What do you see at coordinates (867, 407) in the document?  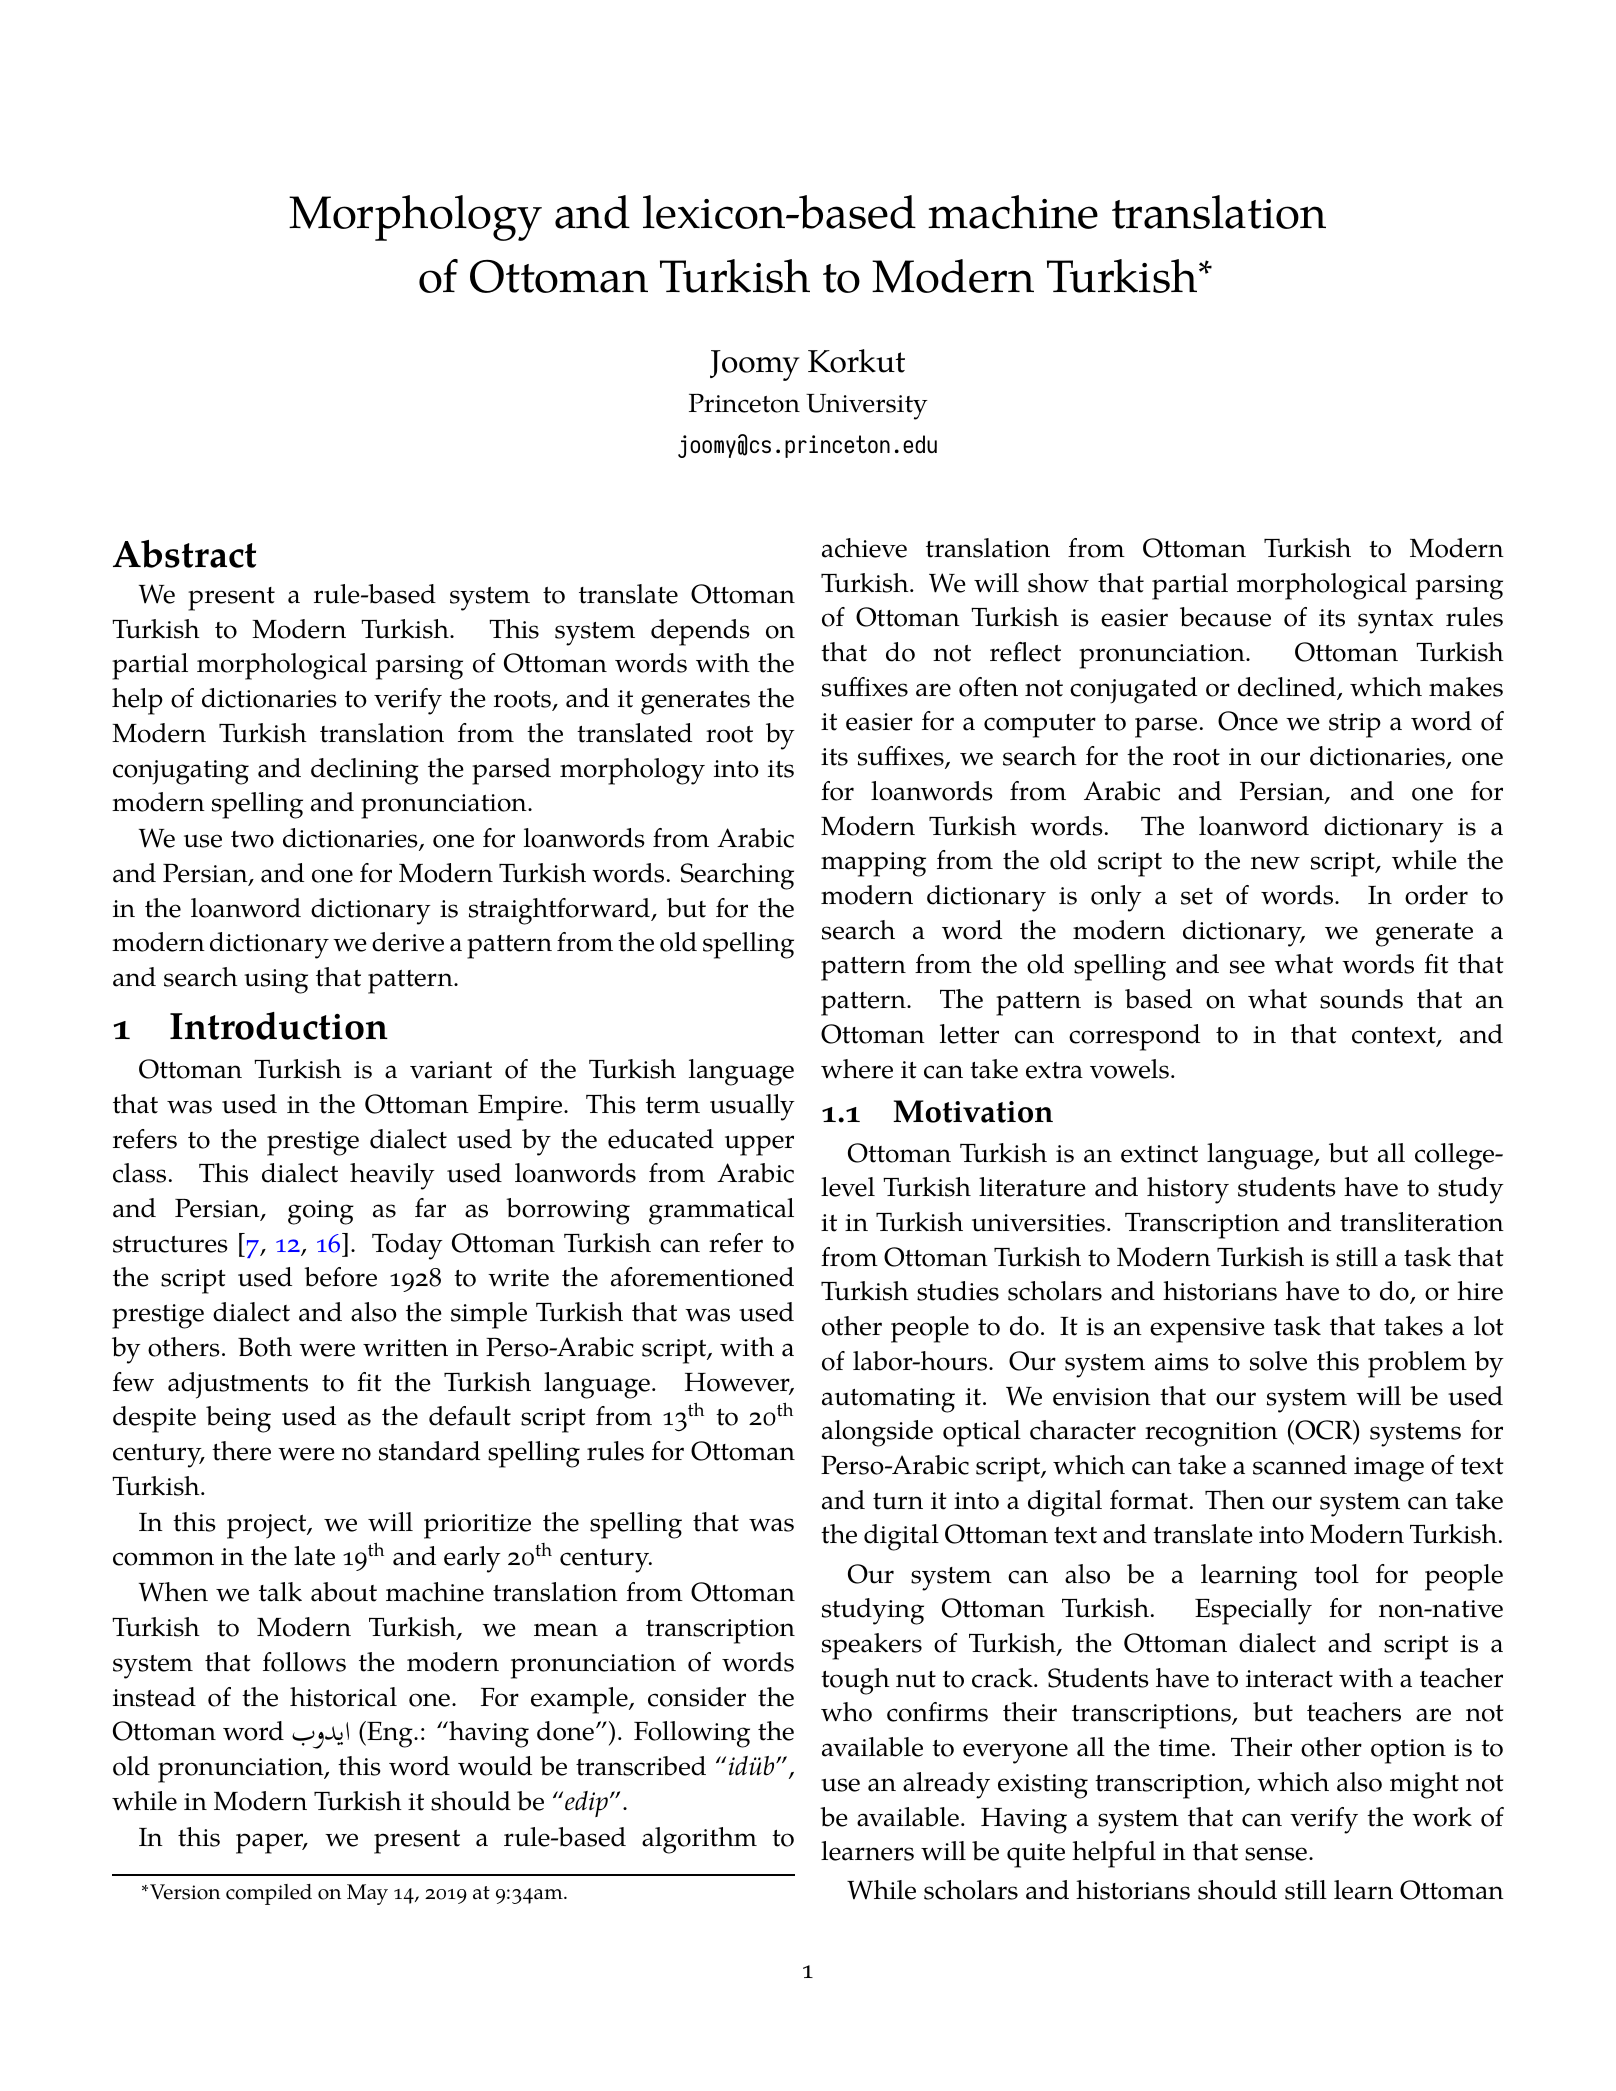 I see `University` at bounding box center [867, 407].
